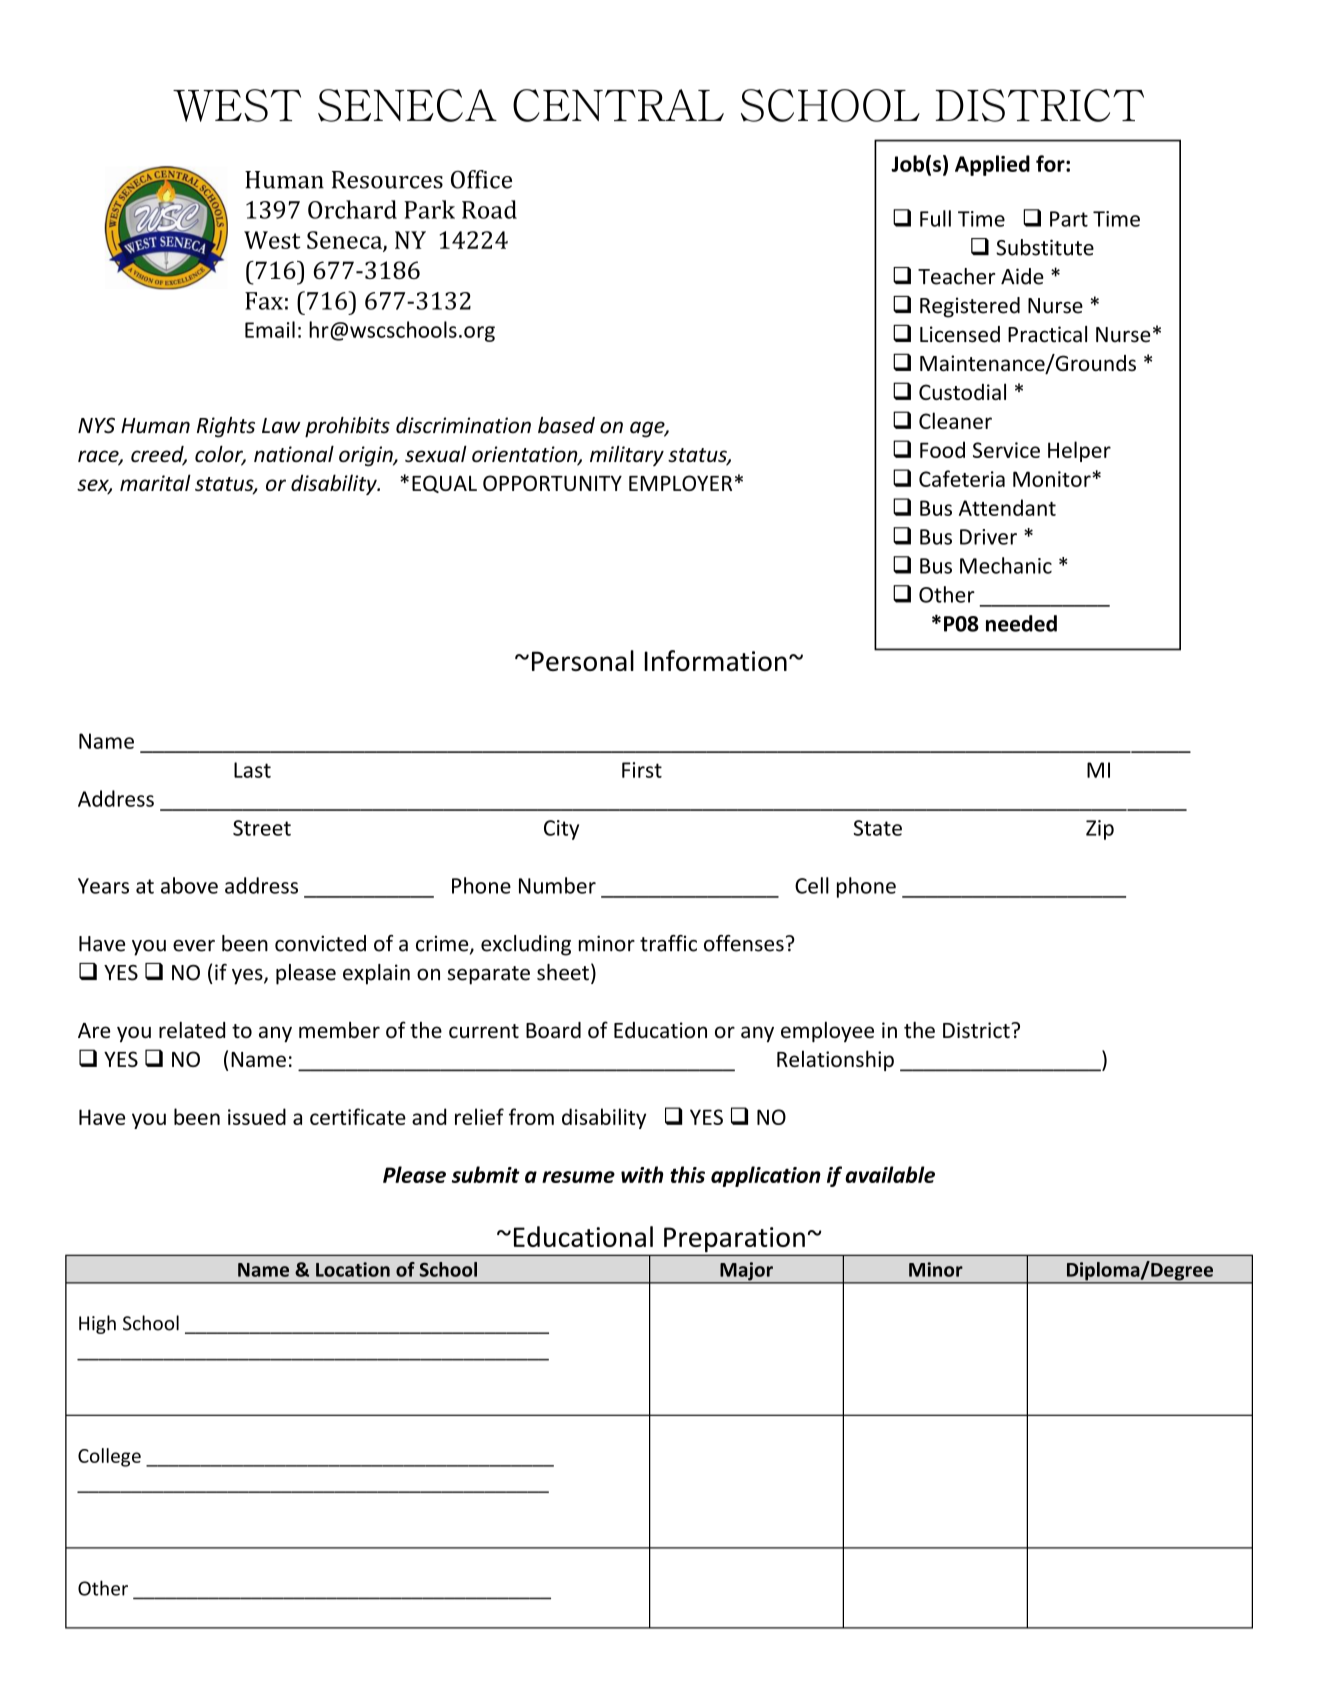 This image has height=1706, width=1318. I want to click on CENTRAL, so click(618, 105).
